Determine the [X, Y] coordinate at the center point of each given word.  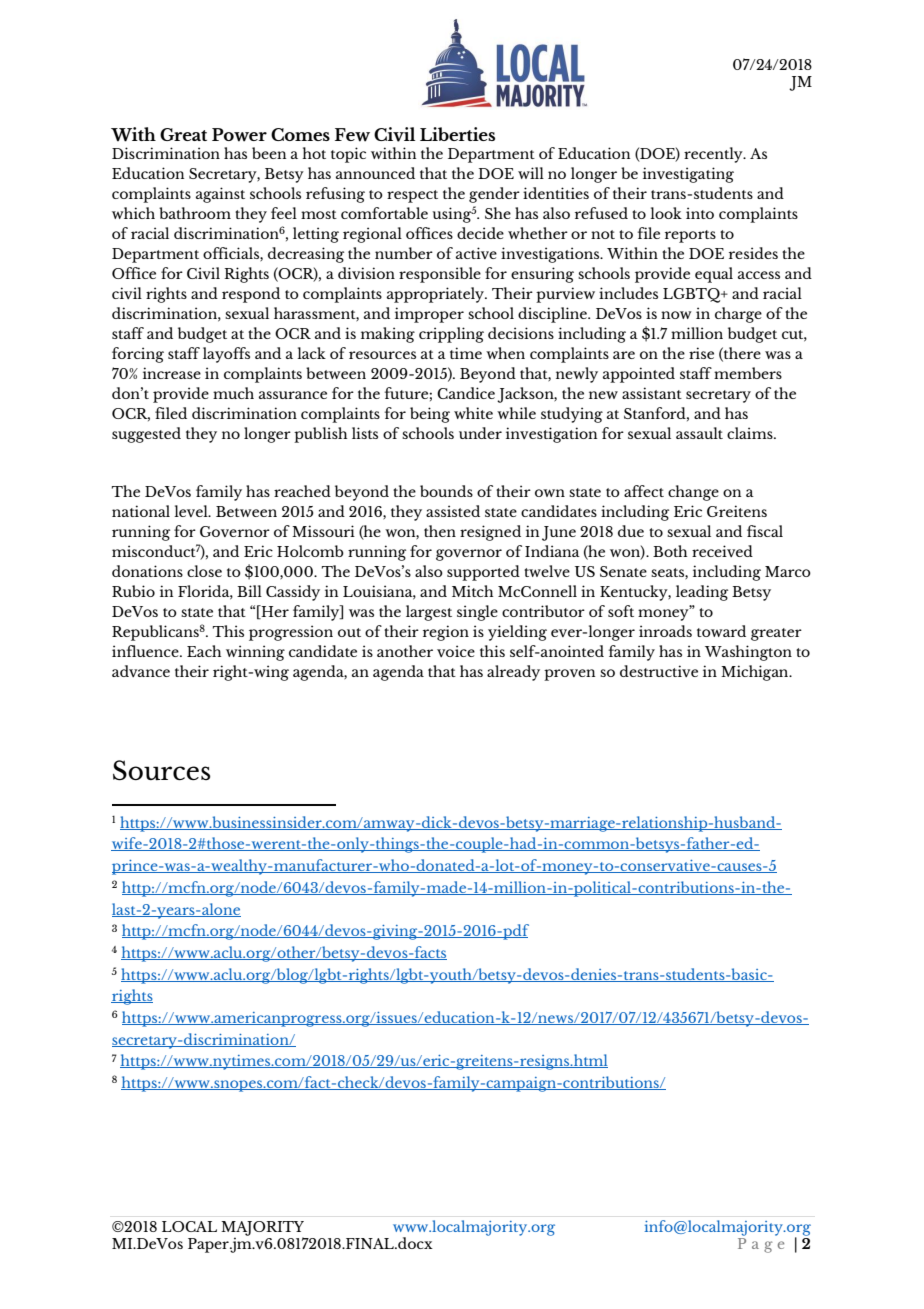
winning [255, 653]
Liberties [457, 134]
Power [239, 135]
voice [456, 651]
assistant [652, 393]
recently [714, 155]
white [473, 413]
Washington [748, 653]
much [233, 393]
